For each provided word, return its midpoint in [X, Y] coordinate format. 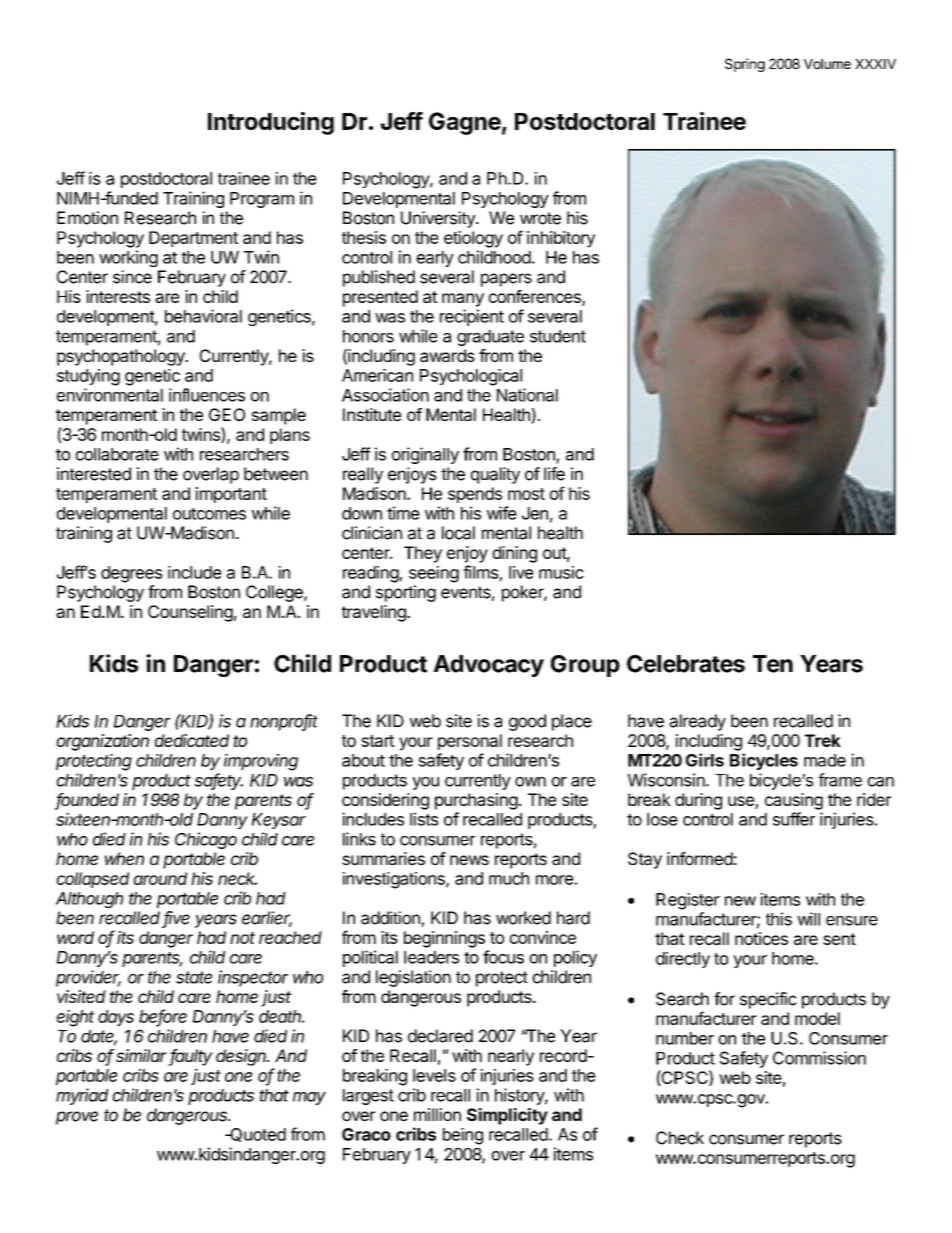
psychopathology [122, 357]
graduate [490, 338]
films [480, 572]
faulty [191, 1057]
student [558, 336]
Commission [819, 1058]
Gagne [465, 123]
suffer [794, 819]
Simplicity [507, 1116]
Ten [773, 664]
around [160, 878]
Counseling [190, 613]
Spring [745, 65]
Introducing [271, 123]
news [469, 860]
